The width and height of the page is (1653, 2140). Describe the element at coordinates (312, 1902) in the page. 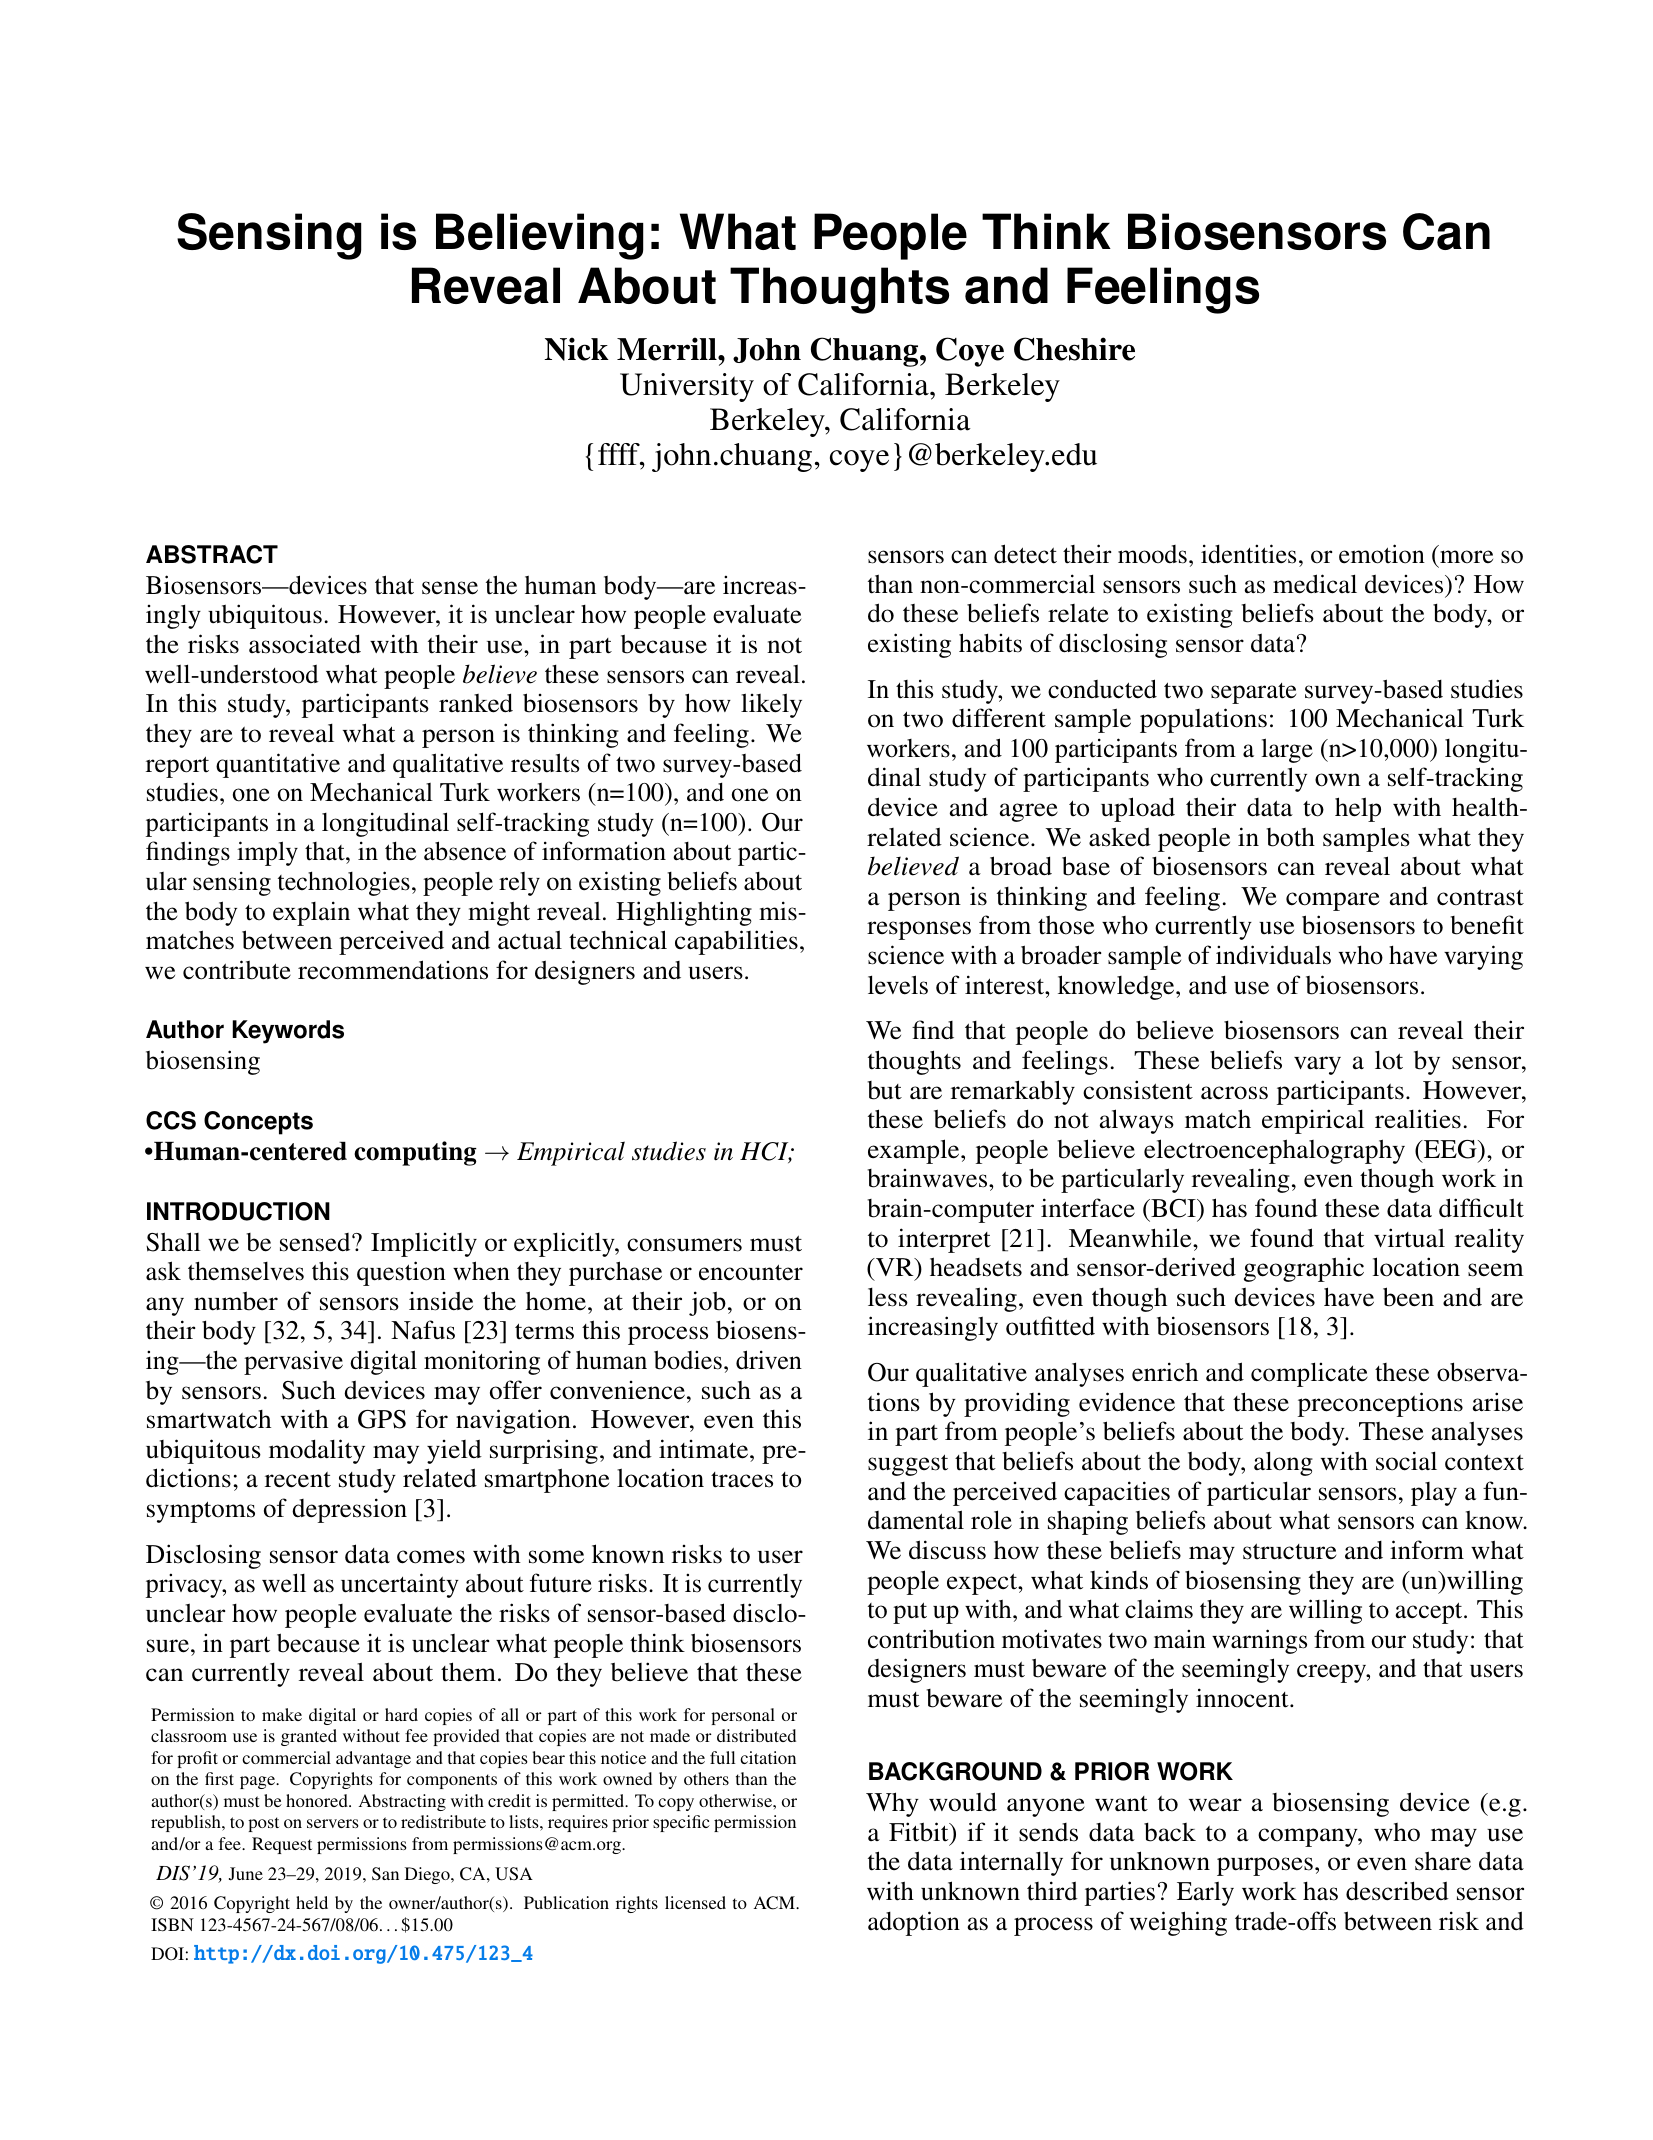

I see `held` at that location.
